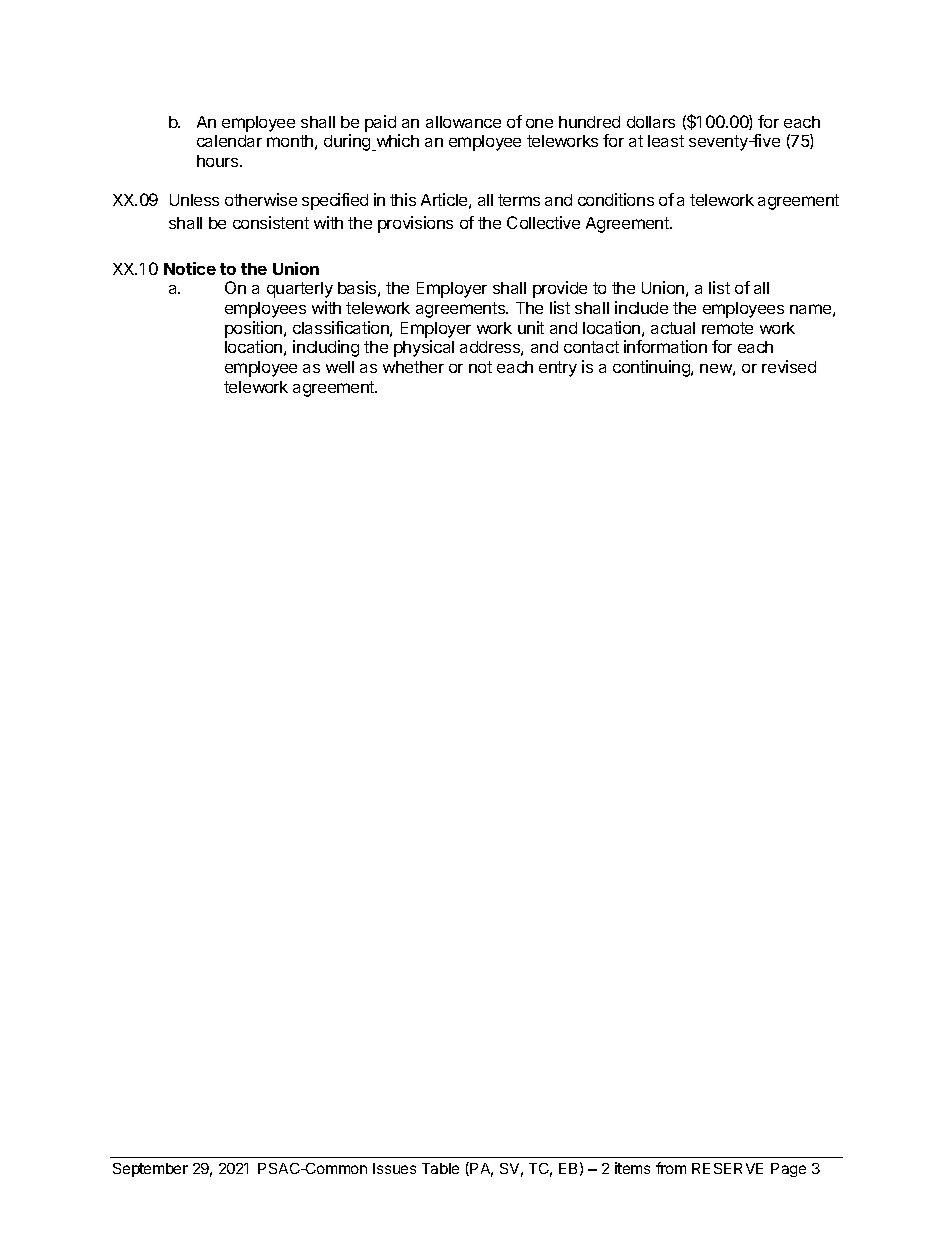 The image size is (952, 1233). I want to click on continuing, so click(652, 368).
